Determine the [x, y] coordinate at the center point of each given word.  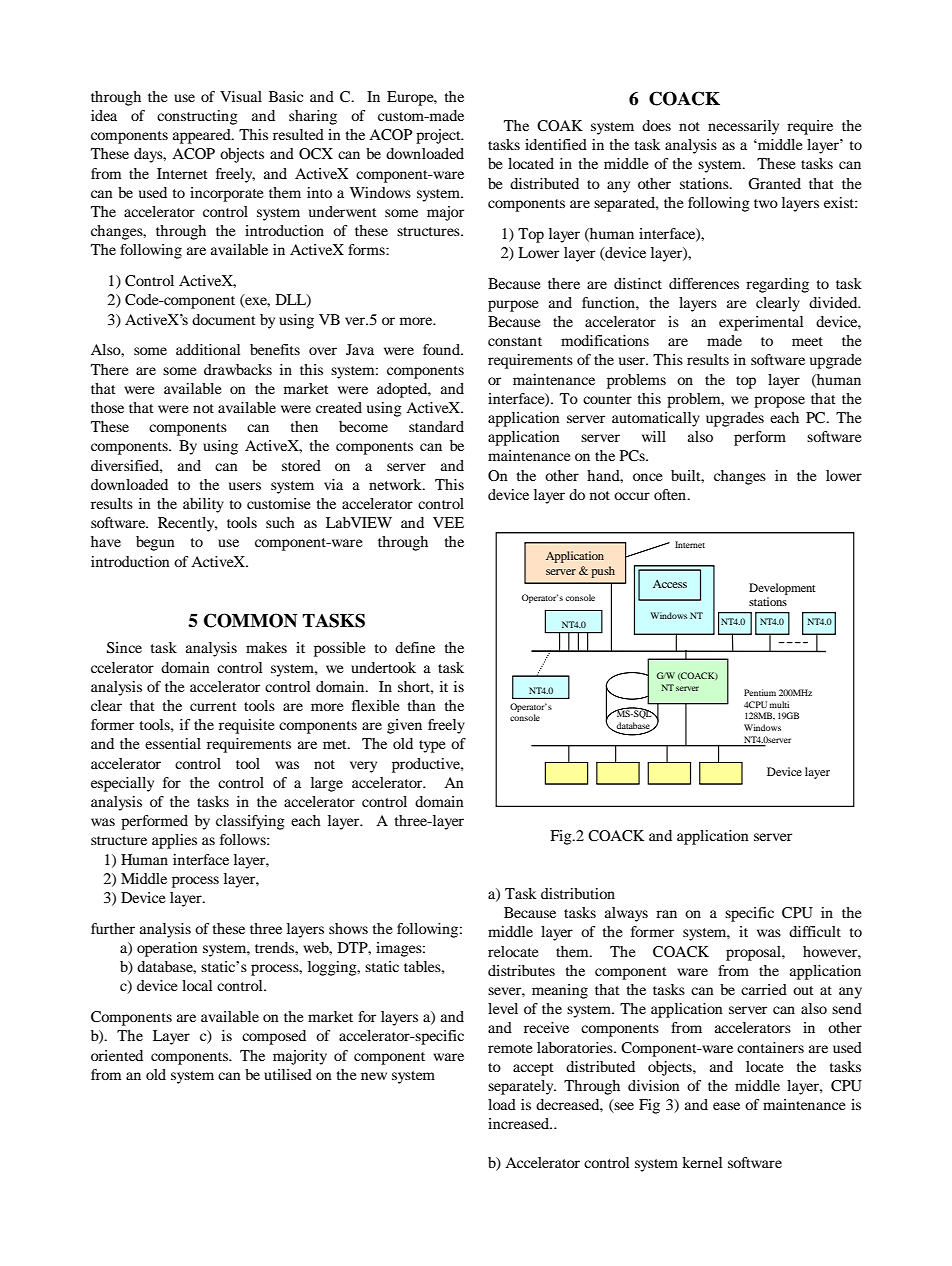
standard [436, 426]
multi [779, 704]
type [432, 746]
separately [522, 1087]
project [439, 136]
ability [203, 505]
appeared [203, 136]
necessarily [743, 127]
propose [779, 402]
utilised [288, 1074]
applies [174, 841]
